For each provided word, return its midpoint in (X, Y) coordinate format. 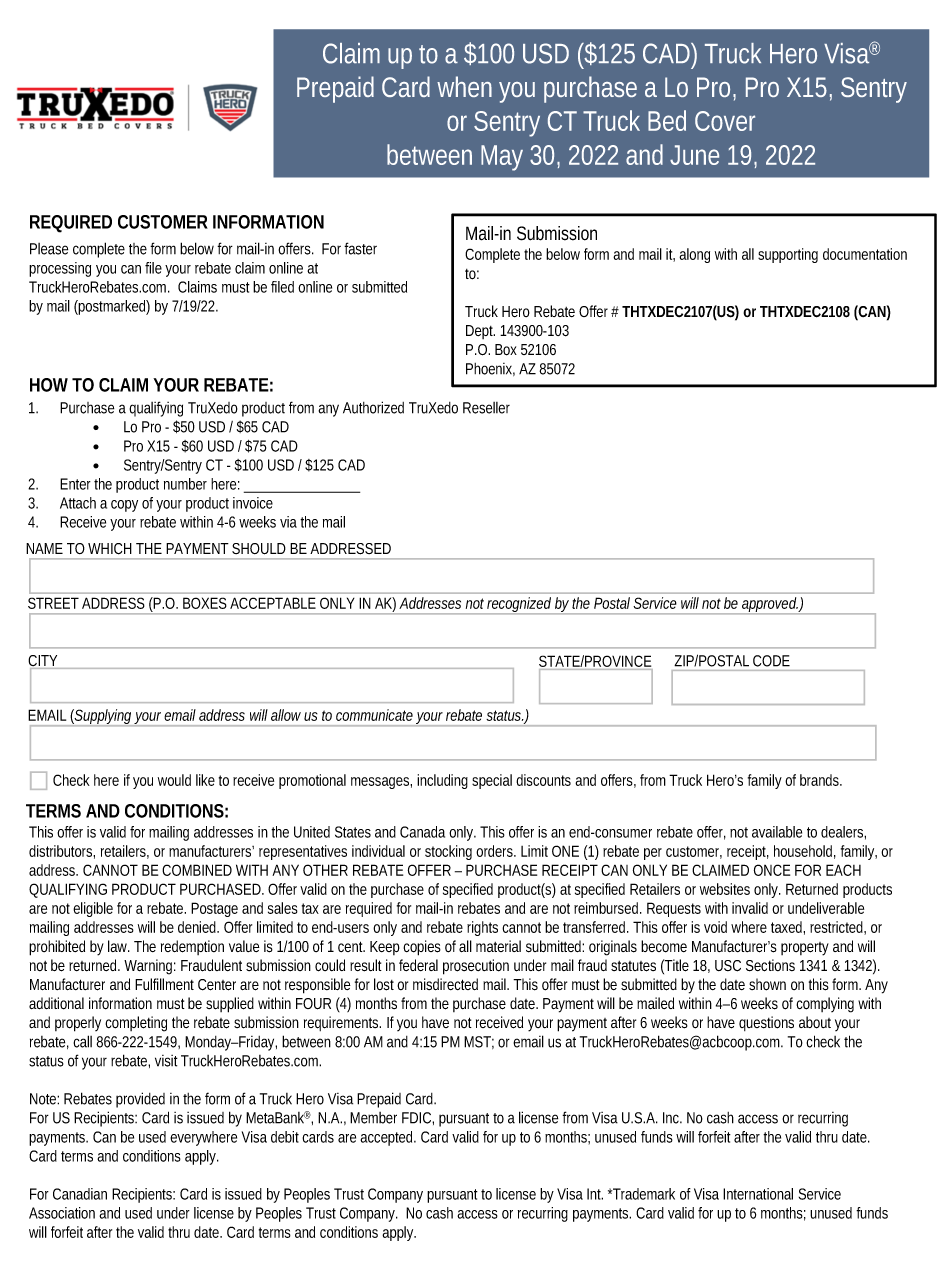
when (464, 86)
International (758, 1194)
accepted (388, 1138)
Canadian (80, 1194)
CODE (771, 661)
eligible (93, 909)
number (185, 484)
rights (482, 928)
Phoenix (490, 369)
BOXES (204, 603)
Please (49, 249)
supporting (788, 255)
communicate (374, 715)
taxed (788, 928)
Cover (725, 121)
